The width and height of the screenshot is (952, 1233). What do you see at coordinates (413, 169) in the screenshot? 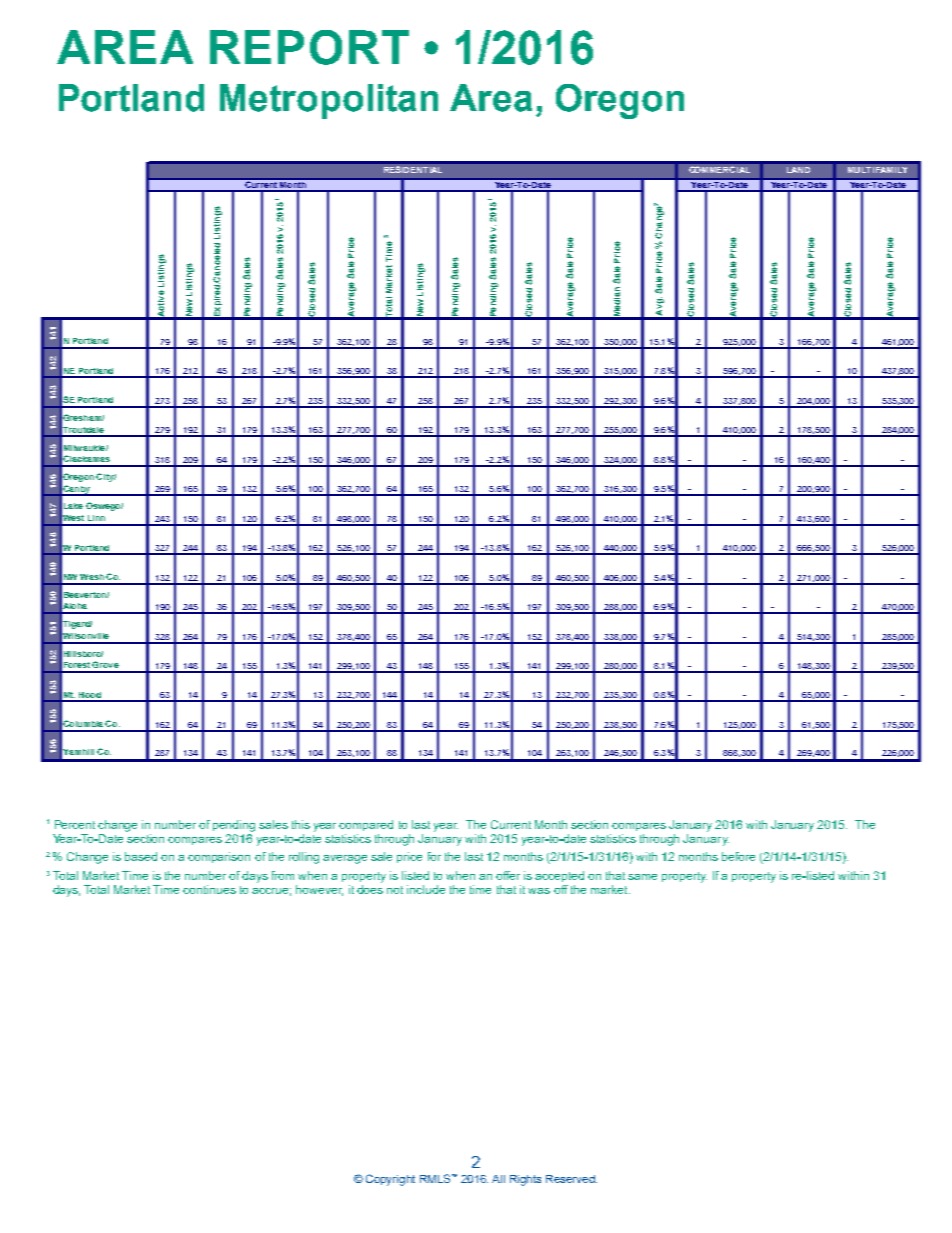
I see `RESIDENTIAL` at bounding box center [413, 169].
